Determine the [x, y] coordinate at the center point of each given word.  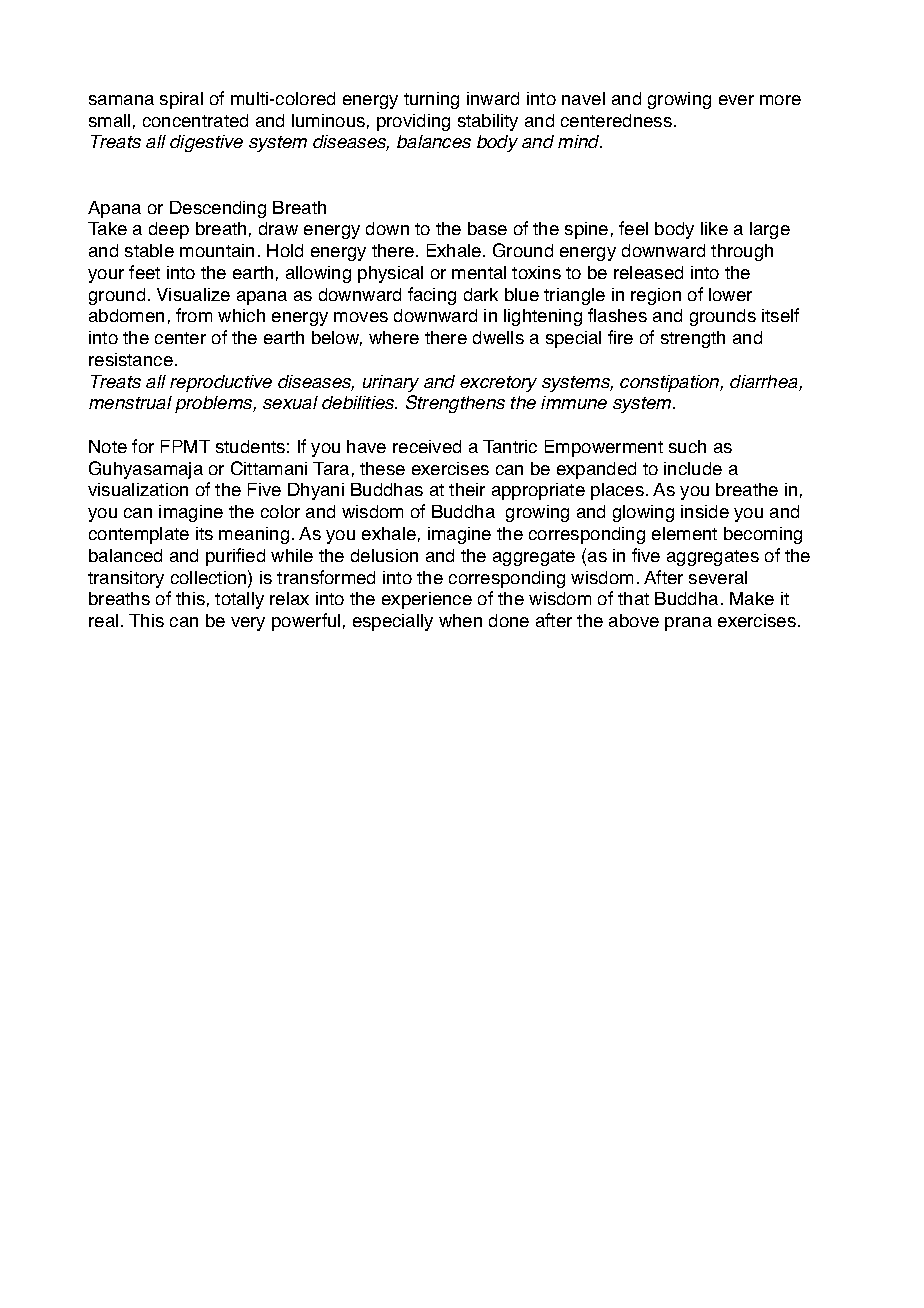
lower [730, 294]
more [780, 100]
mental [479, 272]
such [687, 446]
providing [413, 122]
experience [427, 600]
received [427, 446]
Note [108, 446]
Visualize [193, 294]
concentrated [195, 120]
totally [239, 600]
